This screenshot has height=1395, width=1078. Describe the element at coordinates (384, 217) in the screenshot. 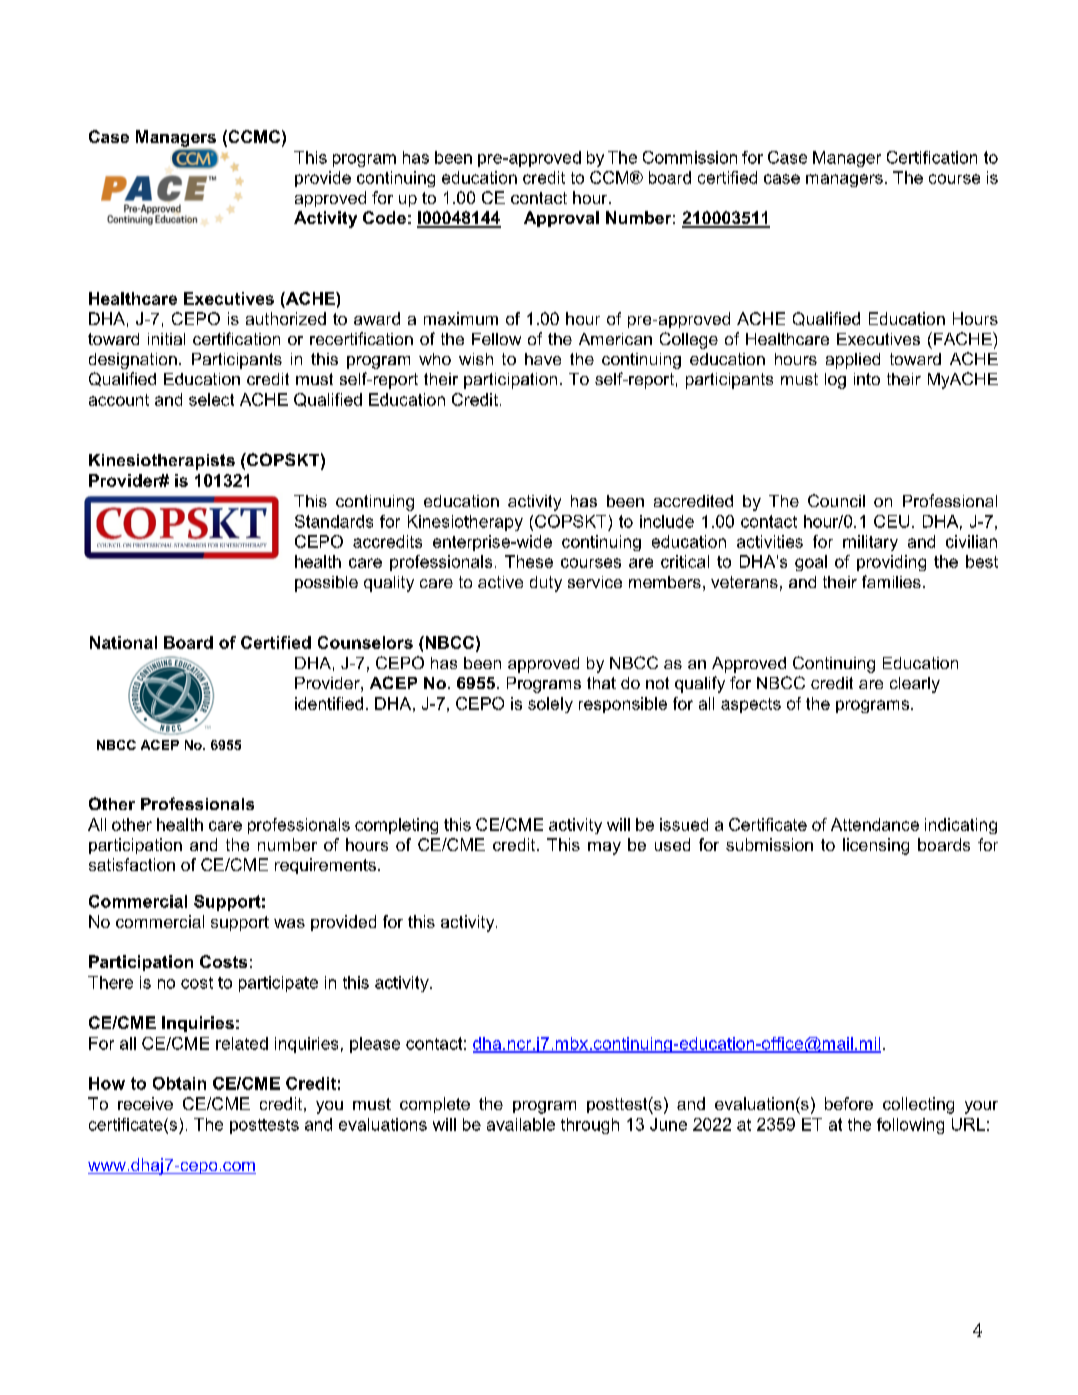

I see `Code` at that location.
